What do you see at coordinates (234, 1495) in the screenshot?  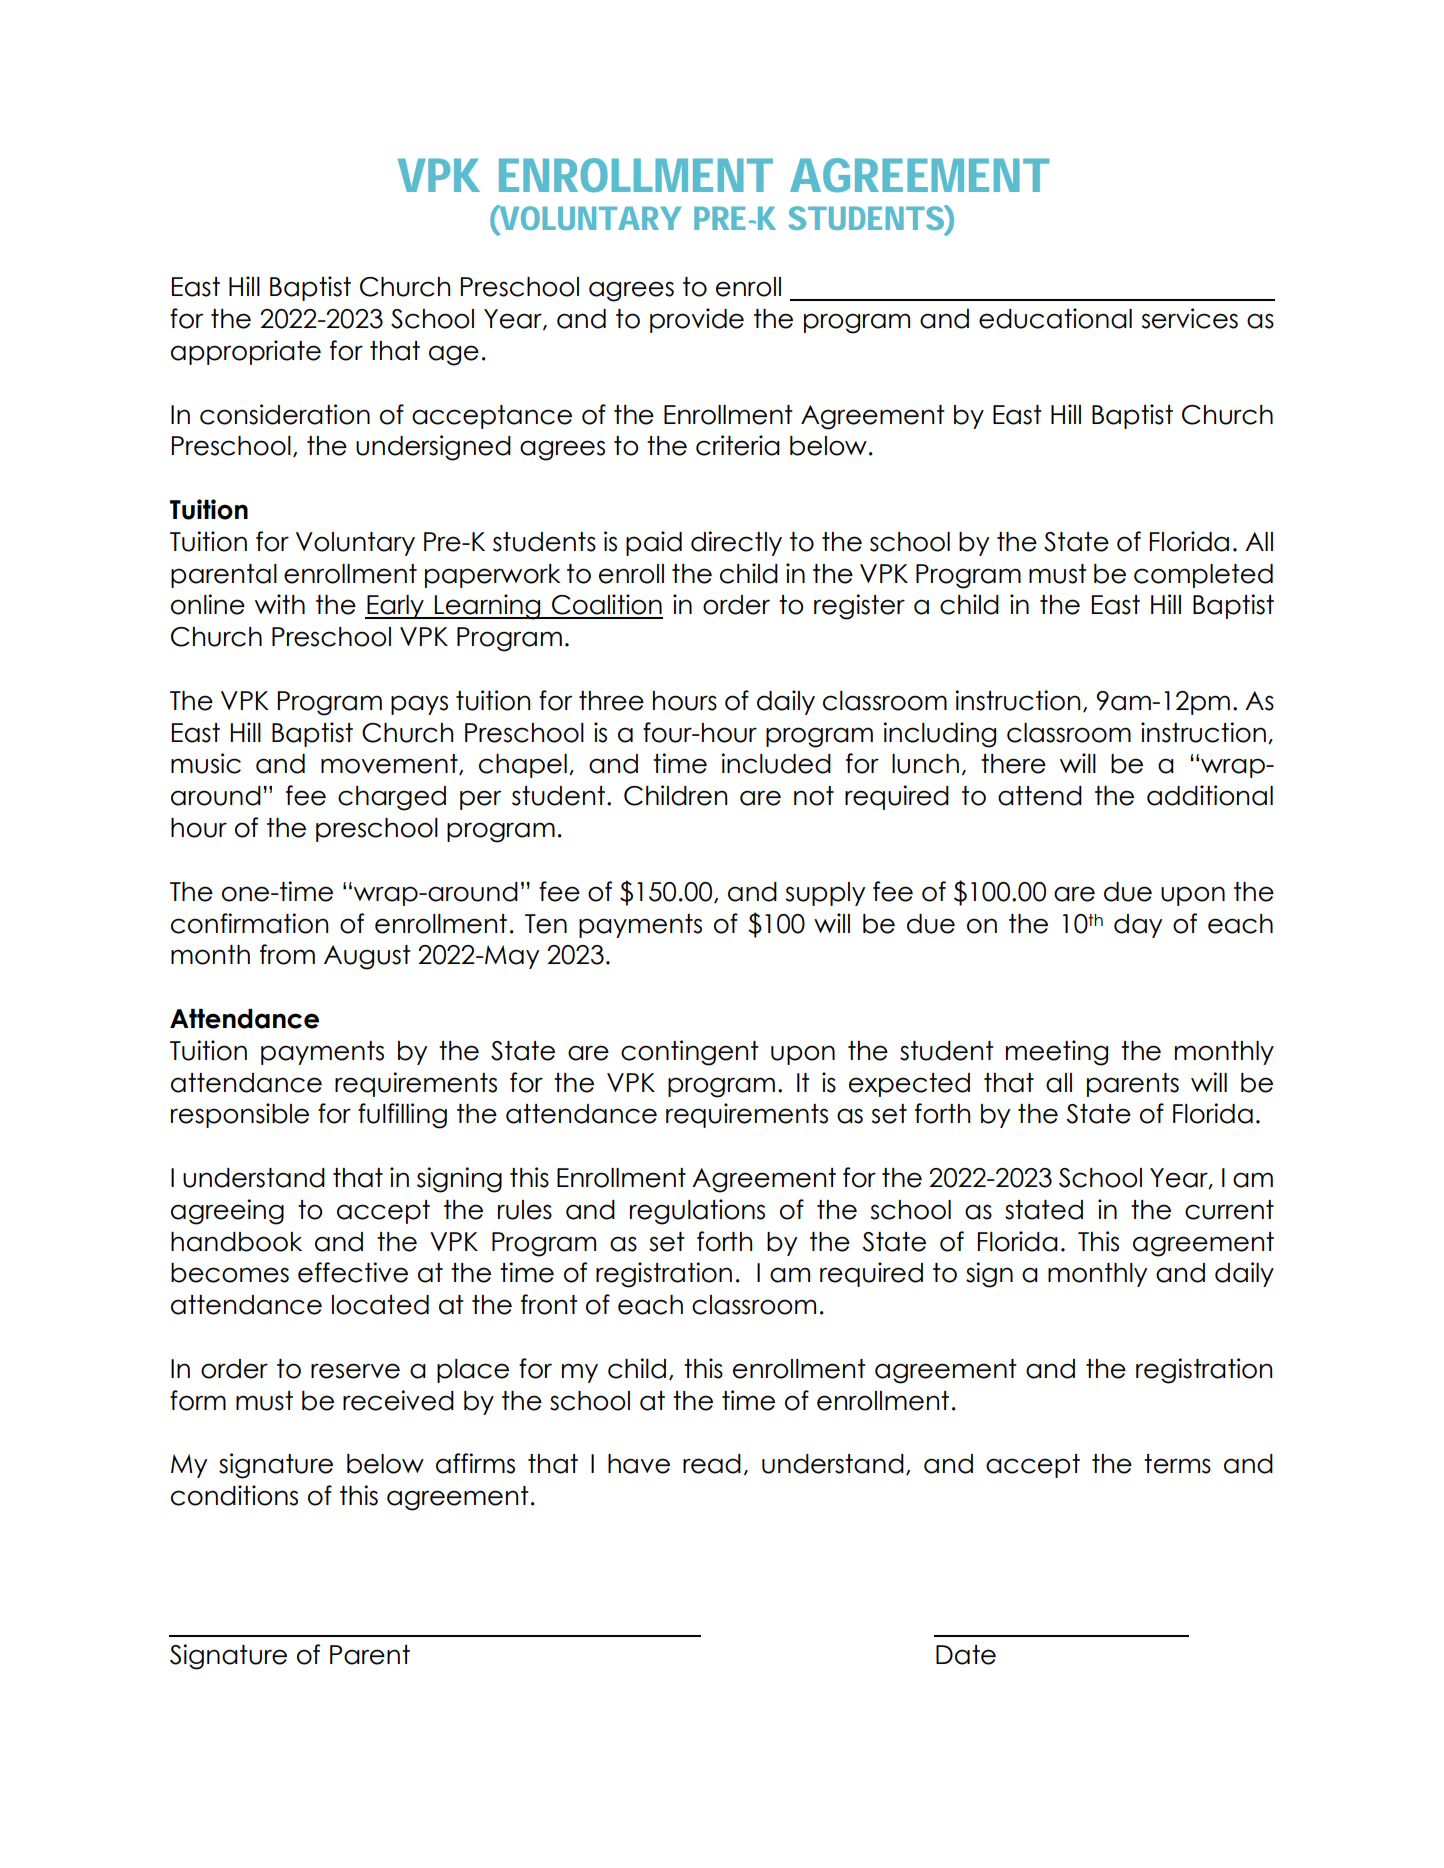 I see `conditions` at bounding box center [234, 1495].
